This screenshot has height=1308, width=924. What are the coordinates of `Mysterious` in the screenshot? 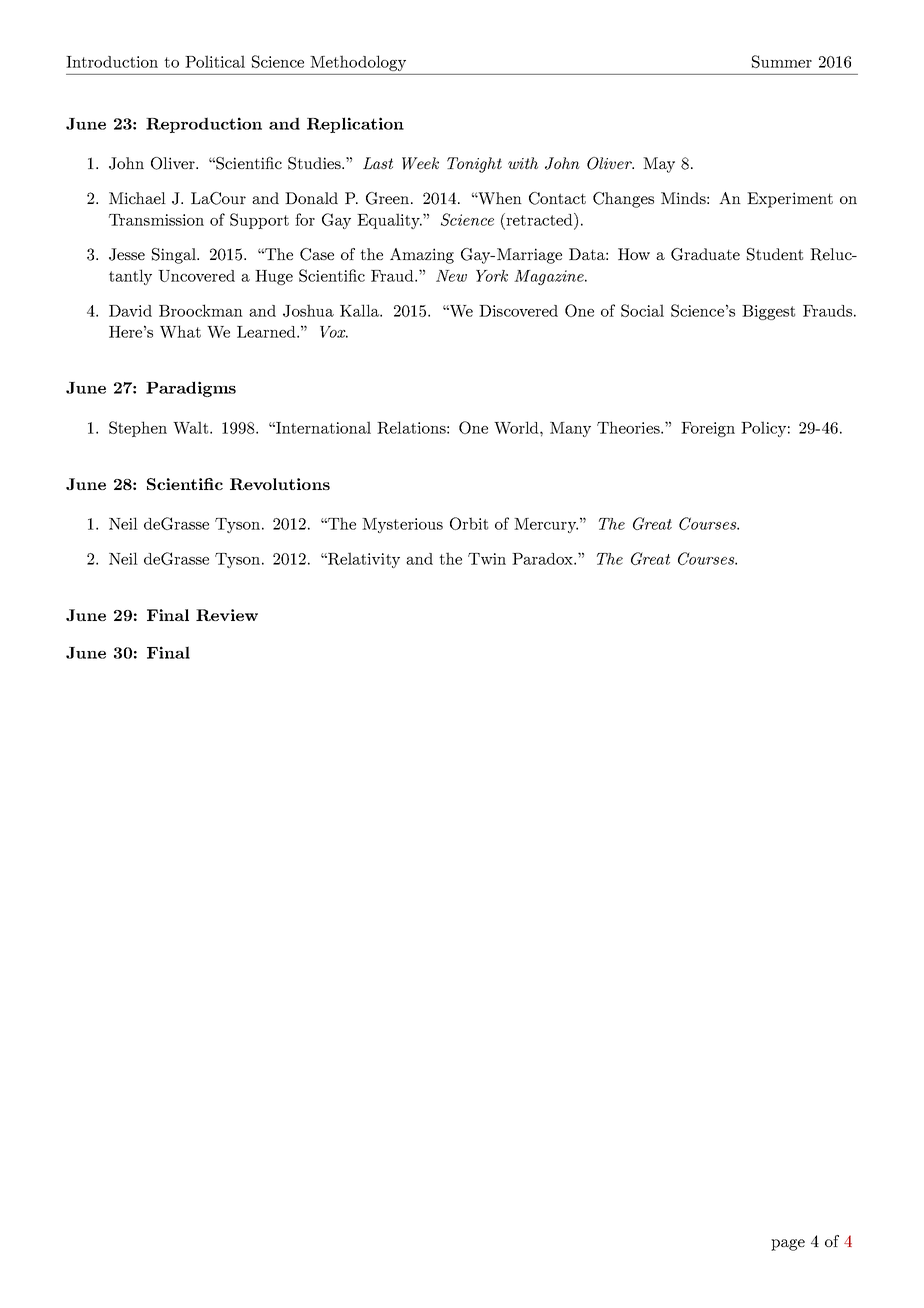 It's located at (402, 525).
